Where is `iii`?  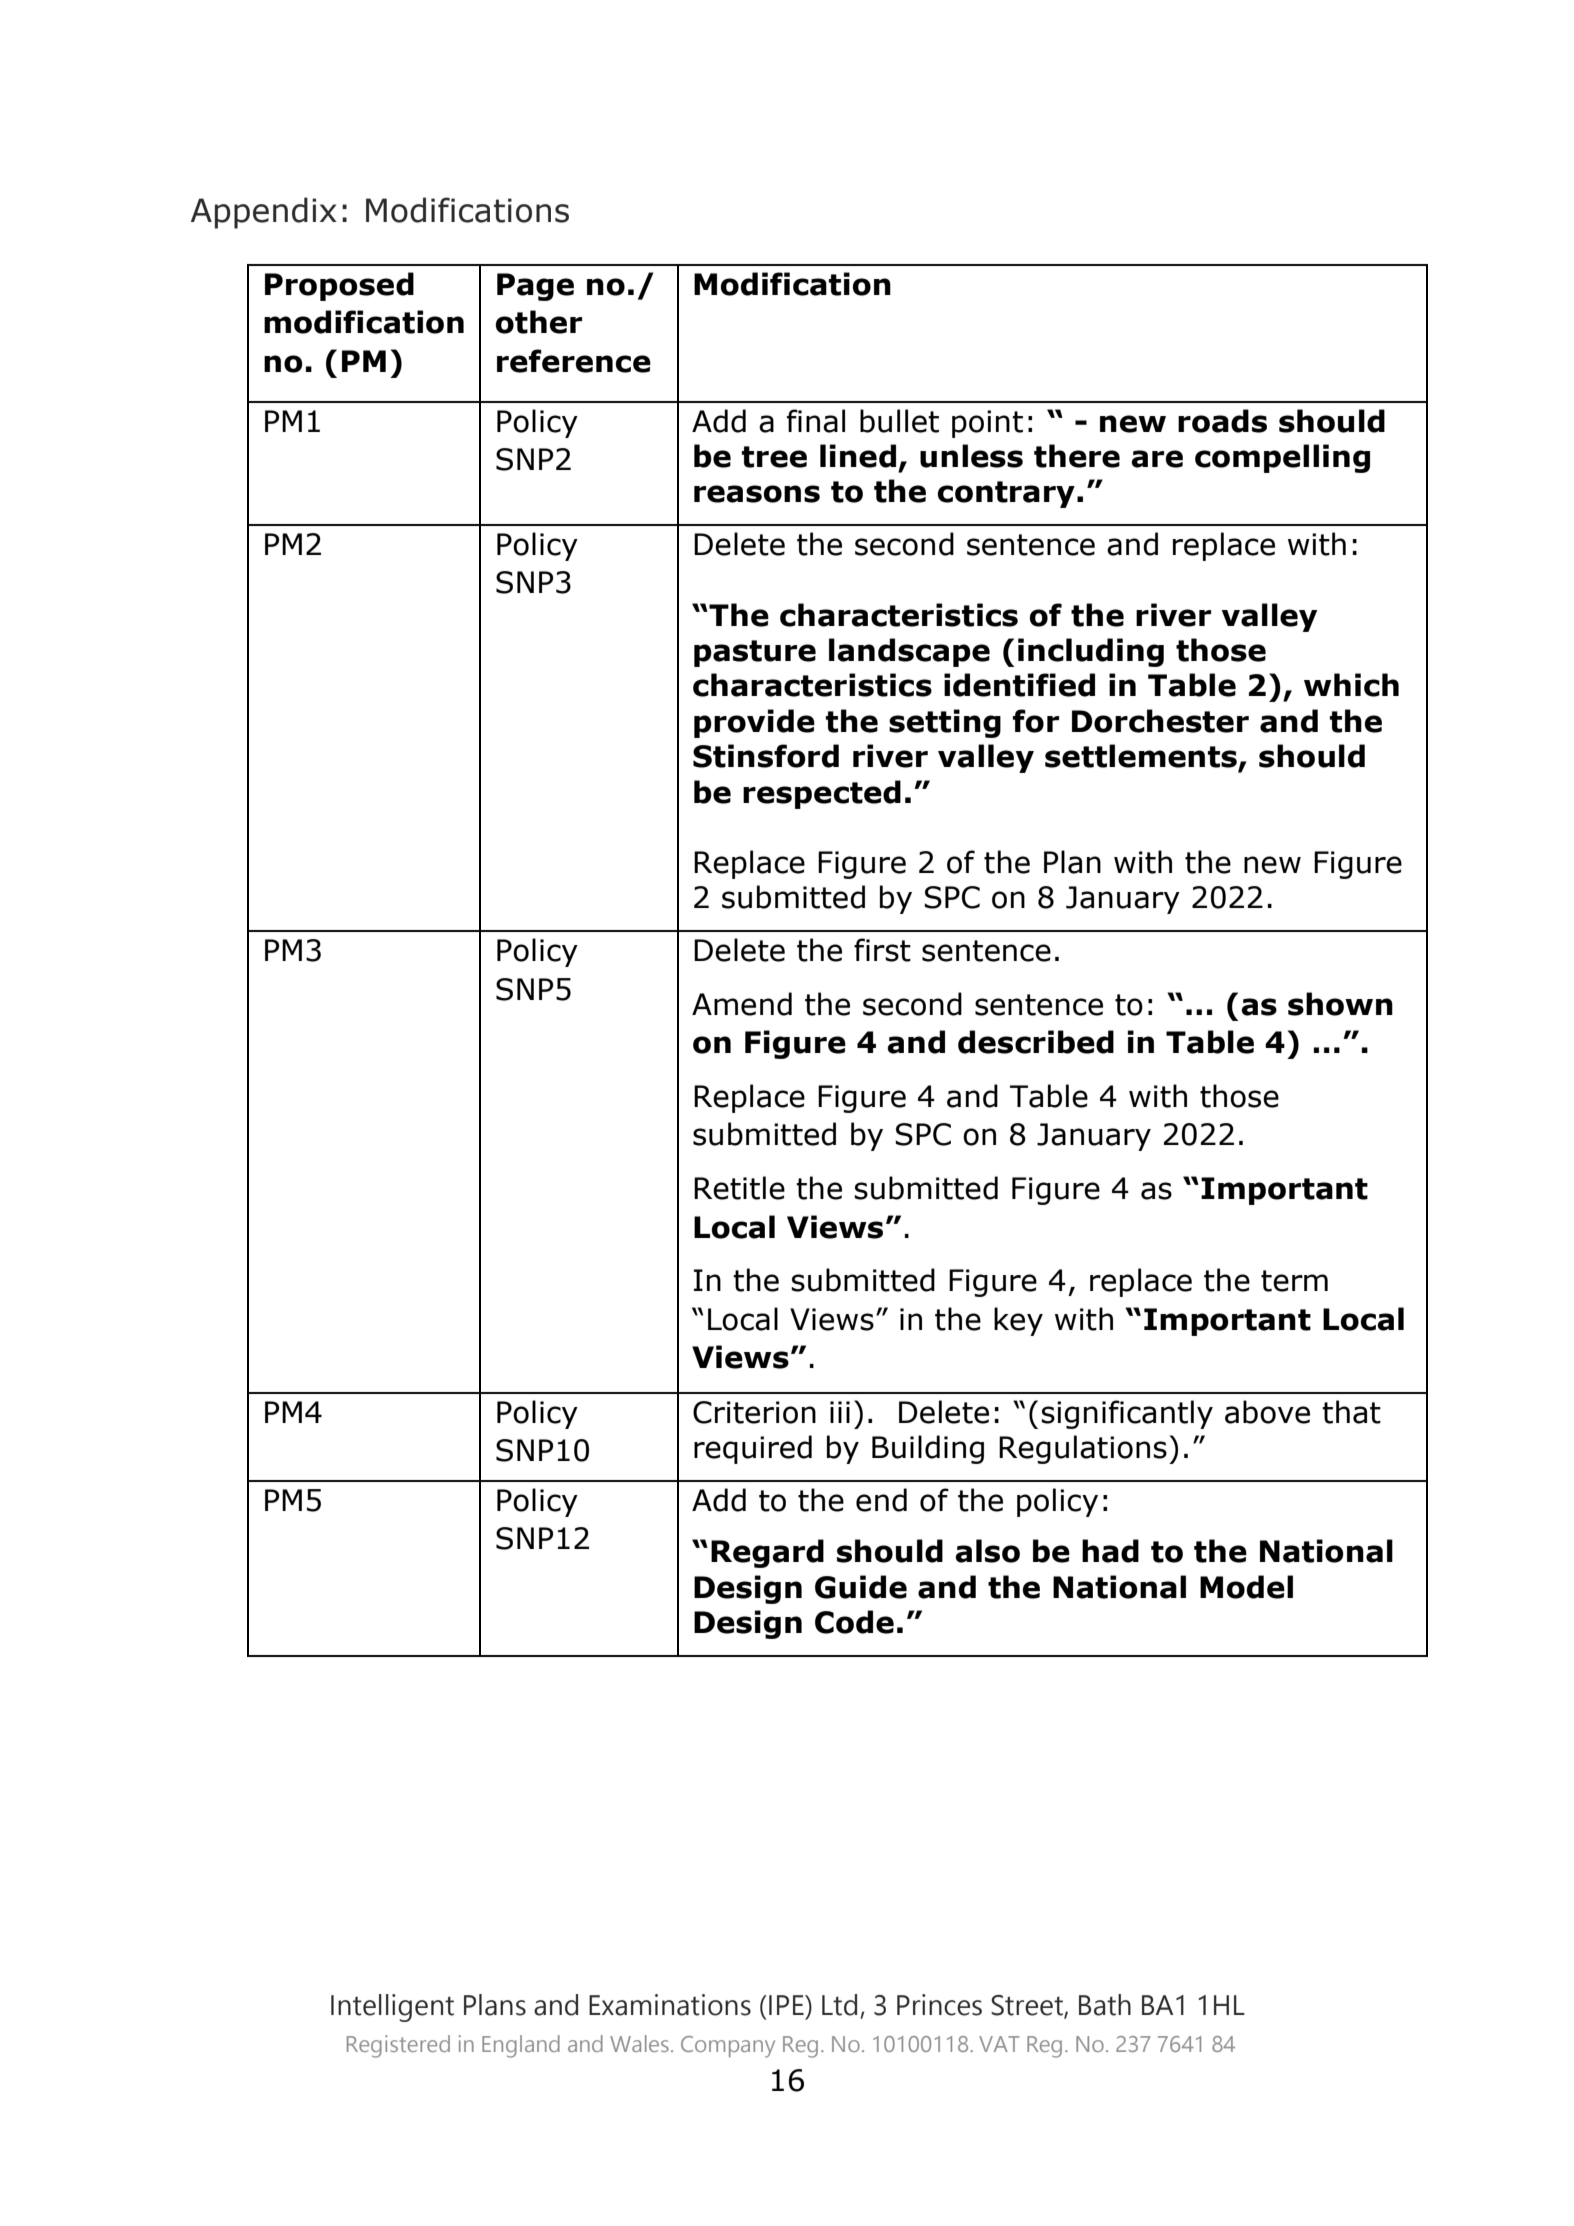 iii is located at coordinates (840, 1412).
